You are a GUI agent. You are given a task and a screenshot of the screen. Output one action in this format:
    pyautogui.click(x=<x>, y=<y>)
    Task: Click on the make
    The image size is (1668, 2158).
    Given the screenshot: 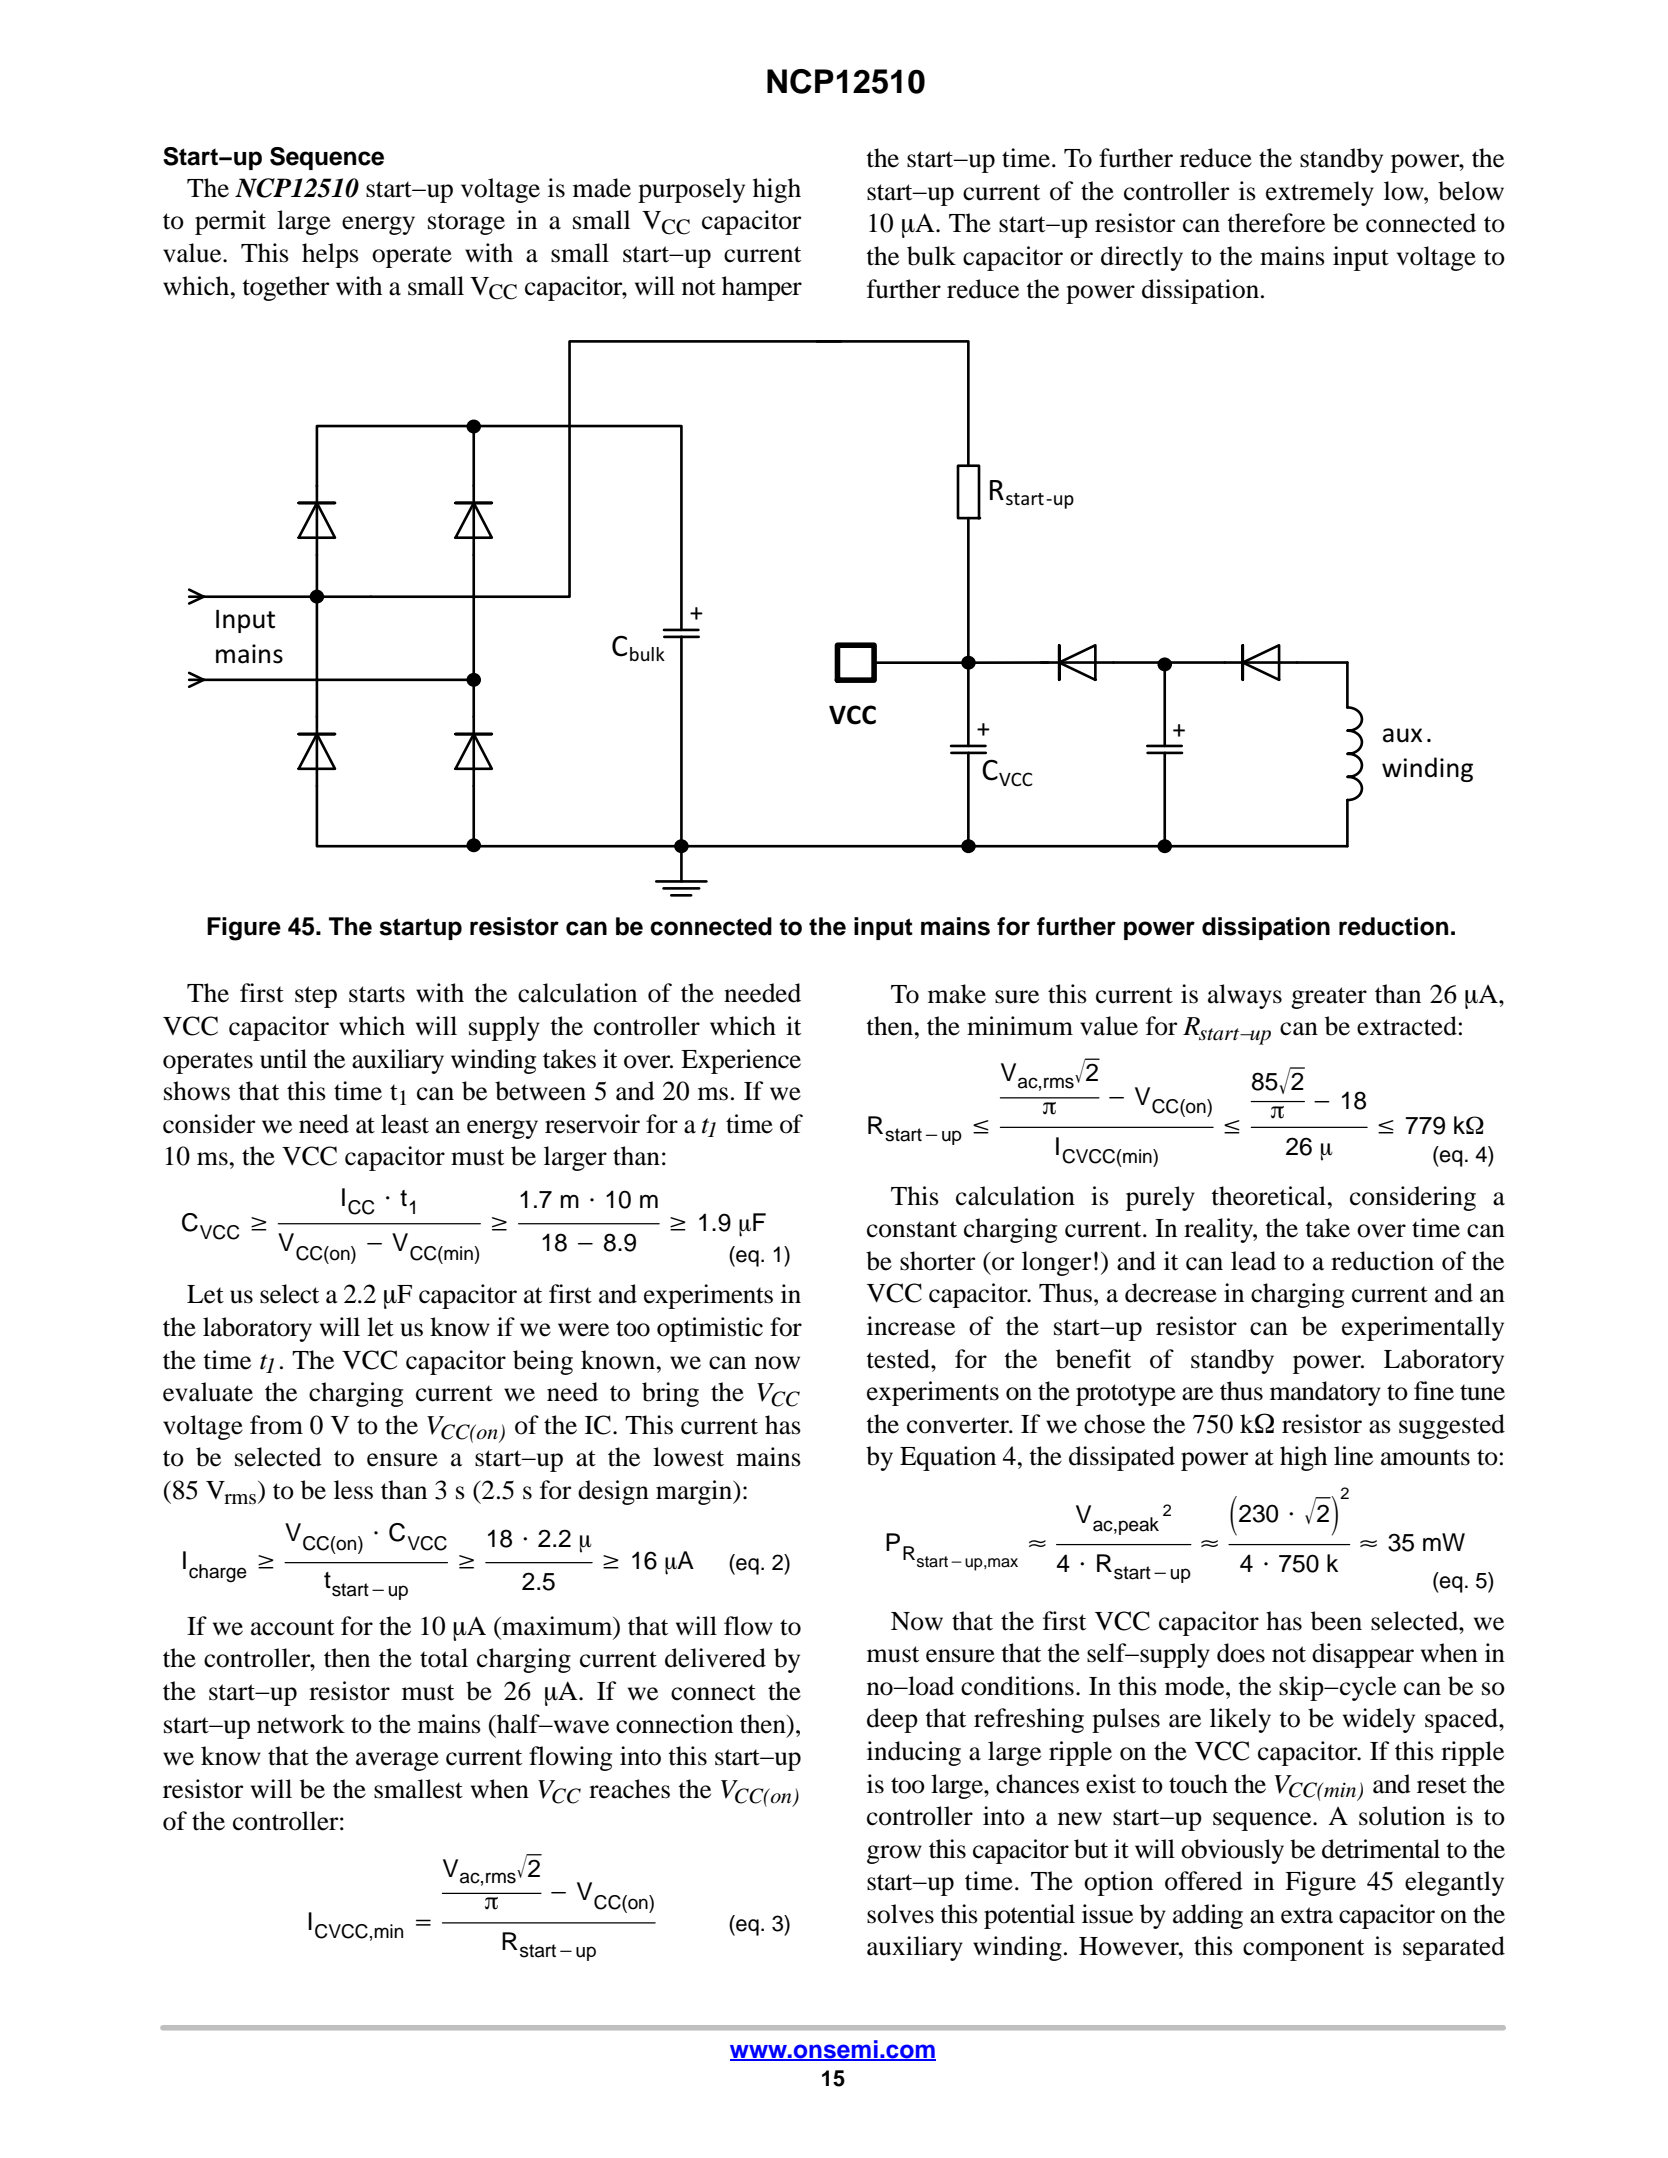 What is the action you would take?
    pyautogui.click(x=957, y=994)
